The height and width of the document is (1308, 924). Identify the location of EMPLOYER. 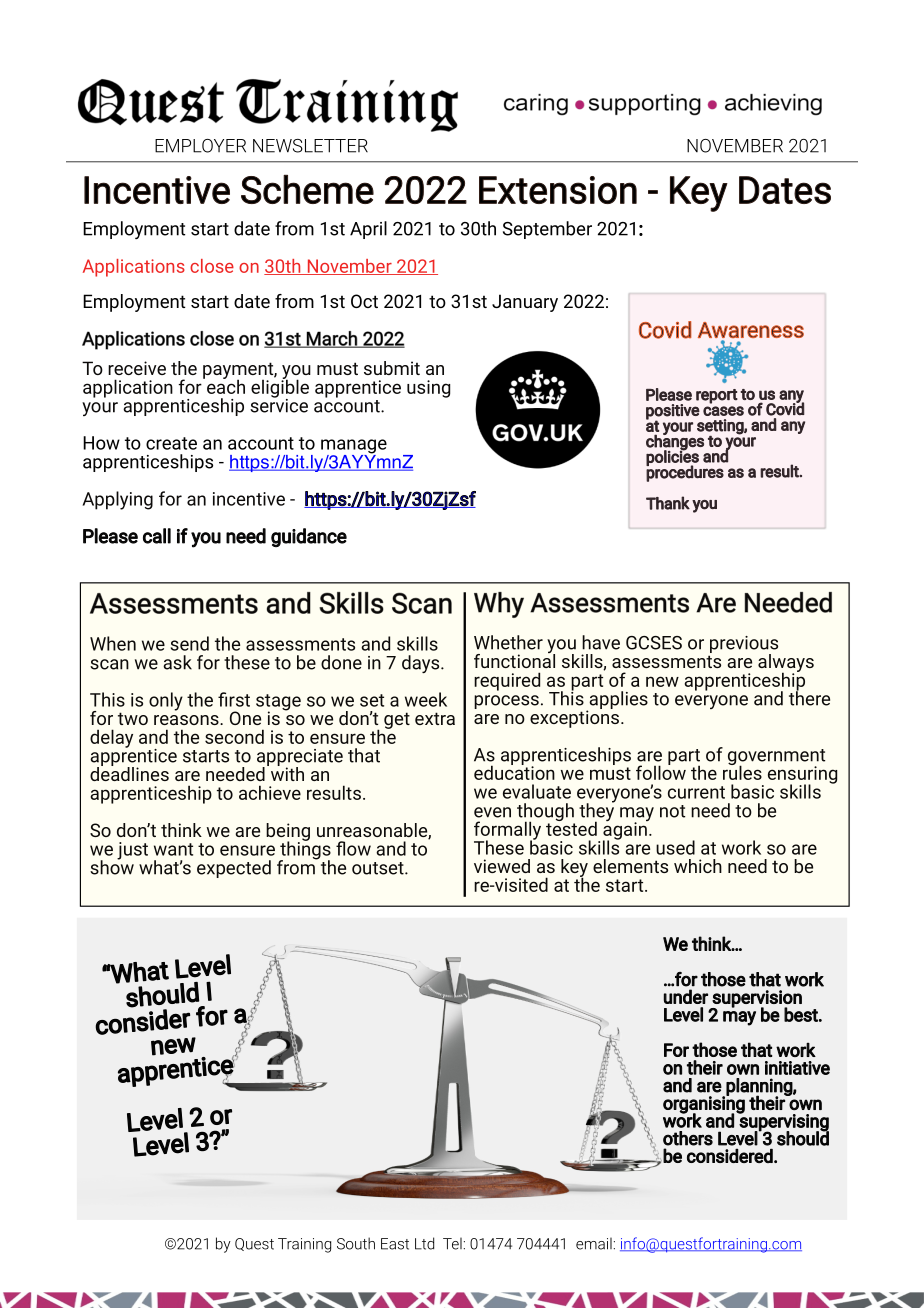
(200, 146).
